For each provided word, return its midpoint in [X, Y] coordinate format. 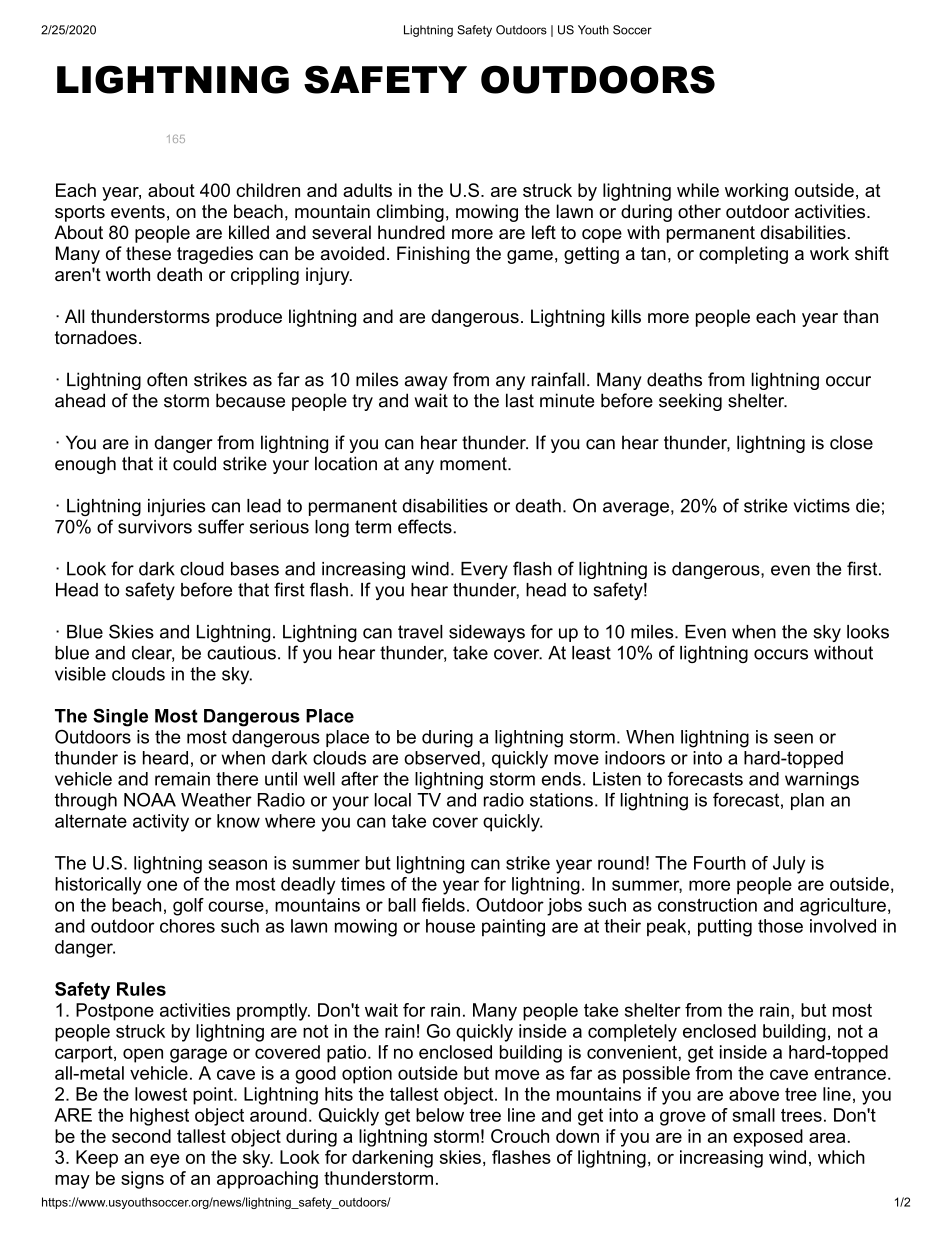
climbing [410, 213]
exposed [768, 1138]
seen [793, 738]
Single [120, 717]
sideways [487, 633]
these [148, 253]
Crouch [520, 1136]
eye [165, 1161]
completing [743, 255]
